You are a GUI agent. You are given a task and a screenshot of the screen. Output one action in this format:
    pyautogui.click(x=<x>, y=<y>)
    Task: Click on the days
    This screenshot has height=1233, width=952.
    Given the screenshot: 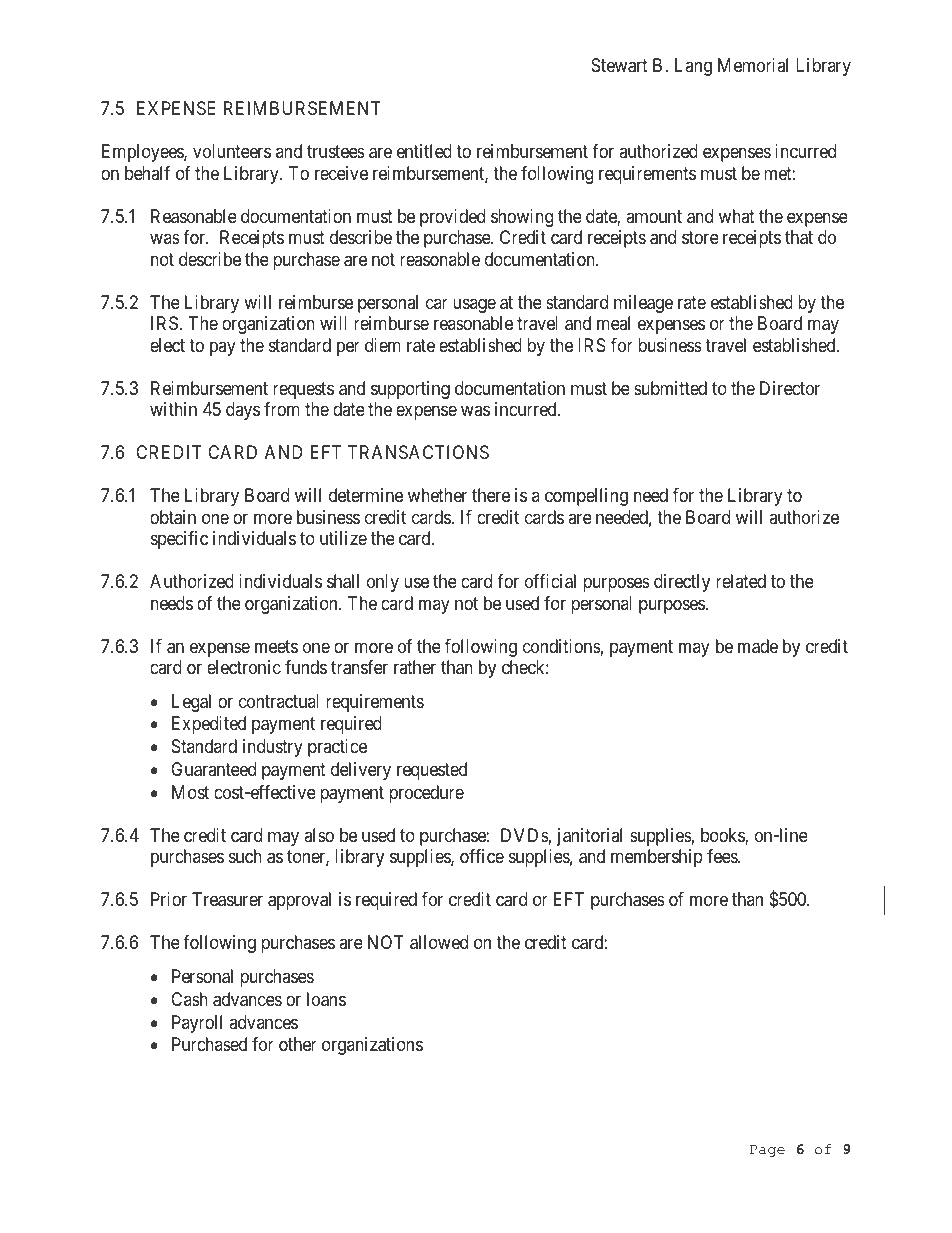 What is the action you would take?
    pyautogui.click(x=243, y=411)
